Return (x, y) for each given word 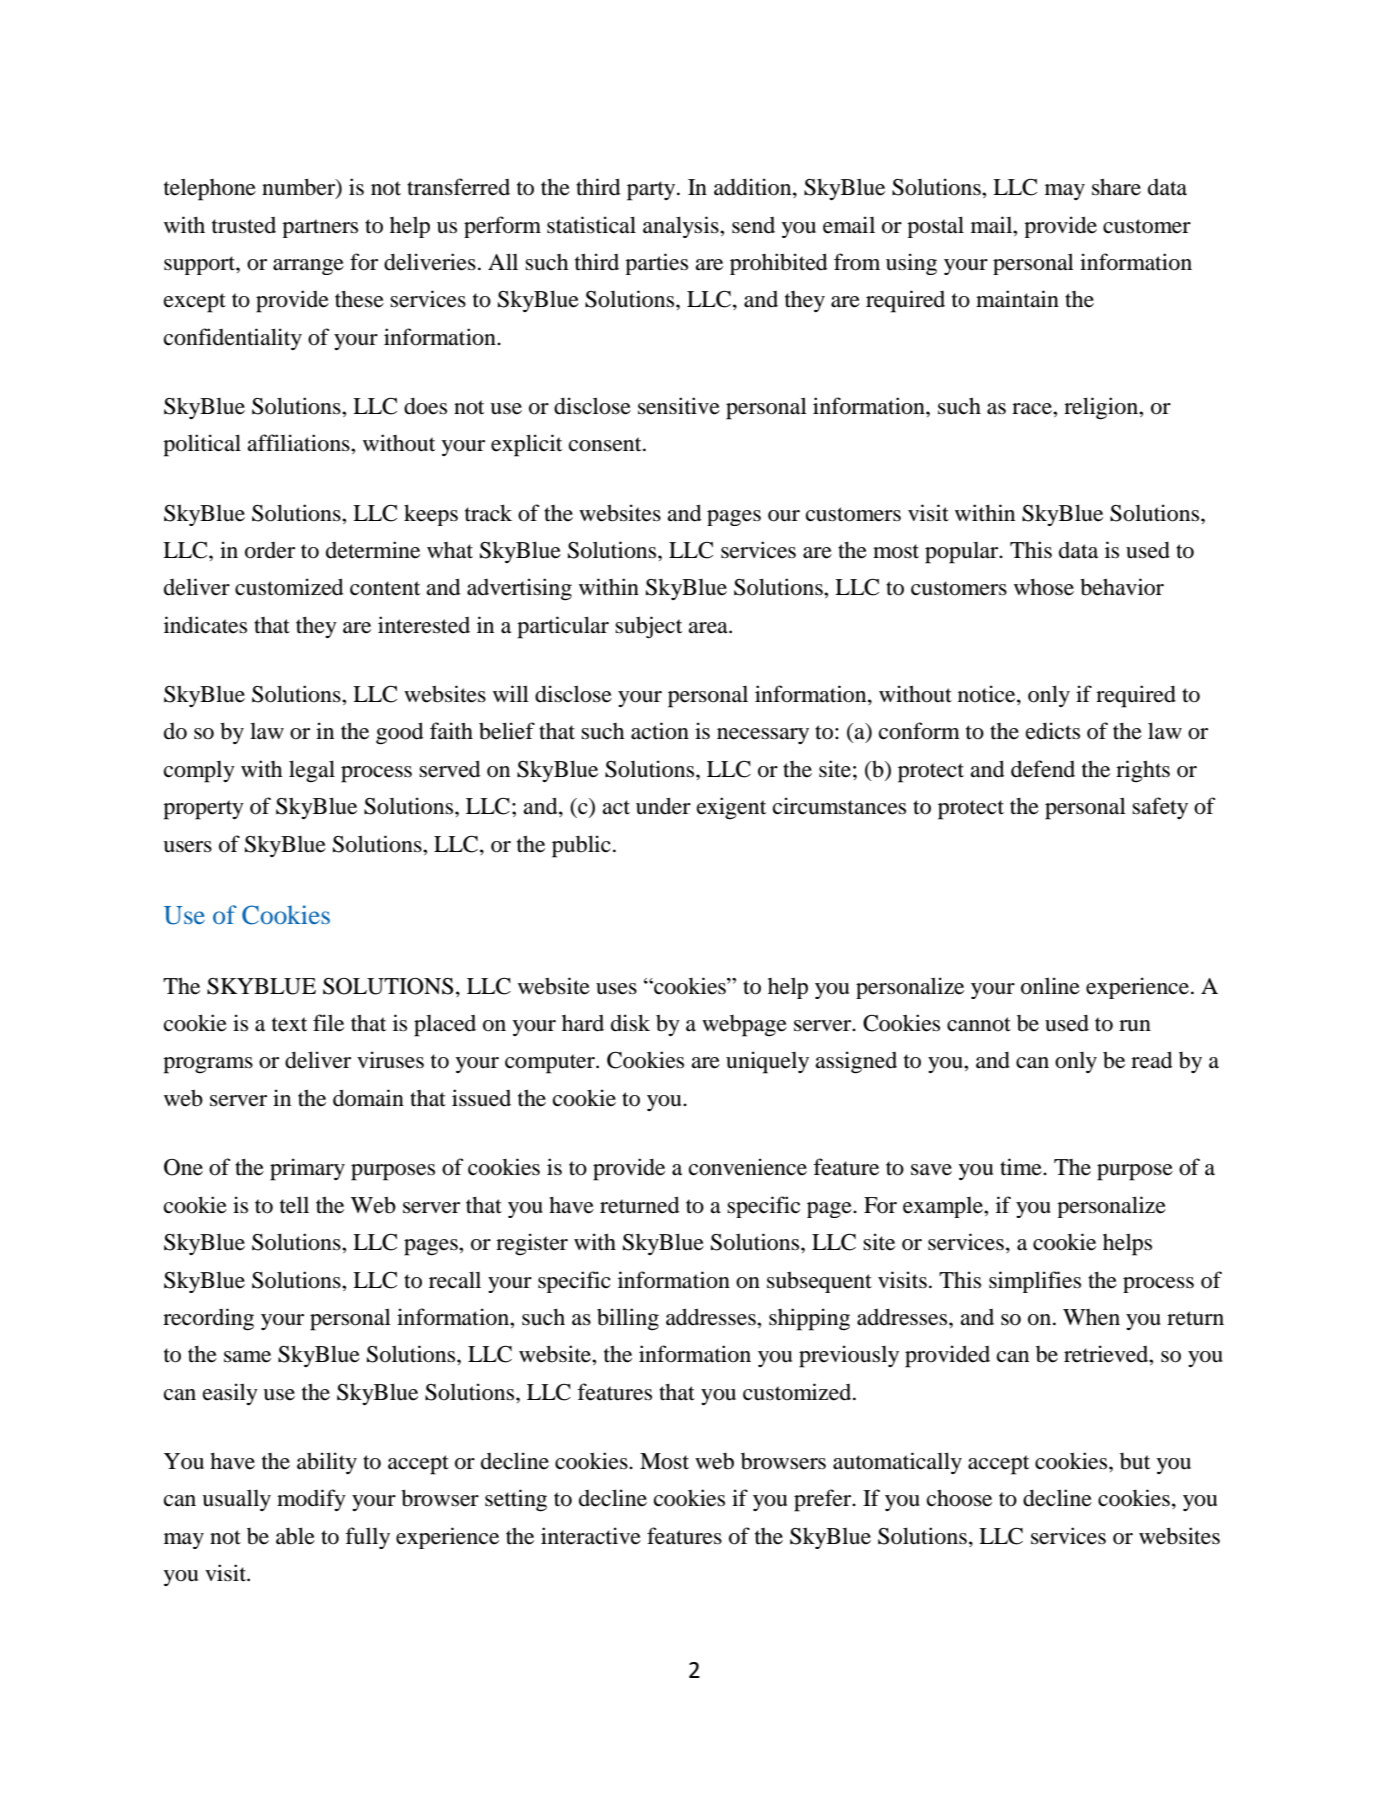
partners (320, 228)
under (663, 806)
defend (1043, 769)
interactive (591, 1536)
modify (311, 1500)
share (1116, 187)
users (187, 847)
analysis (682, 227)
